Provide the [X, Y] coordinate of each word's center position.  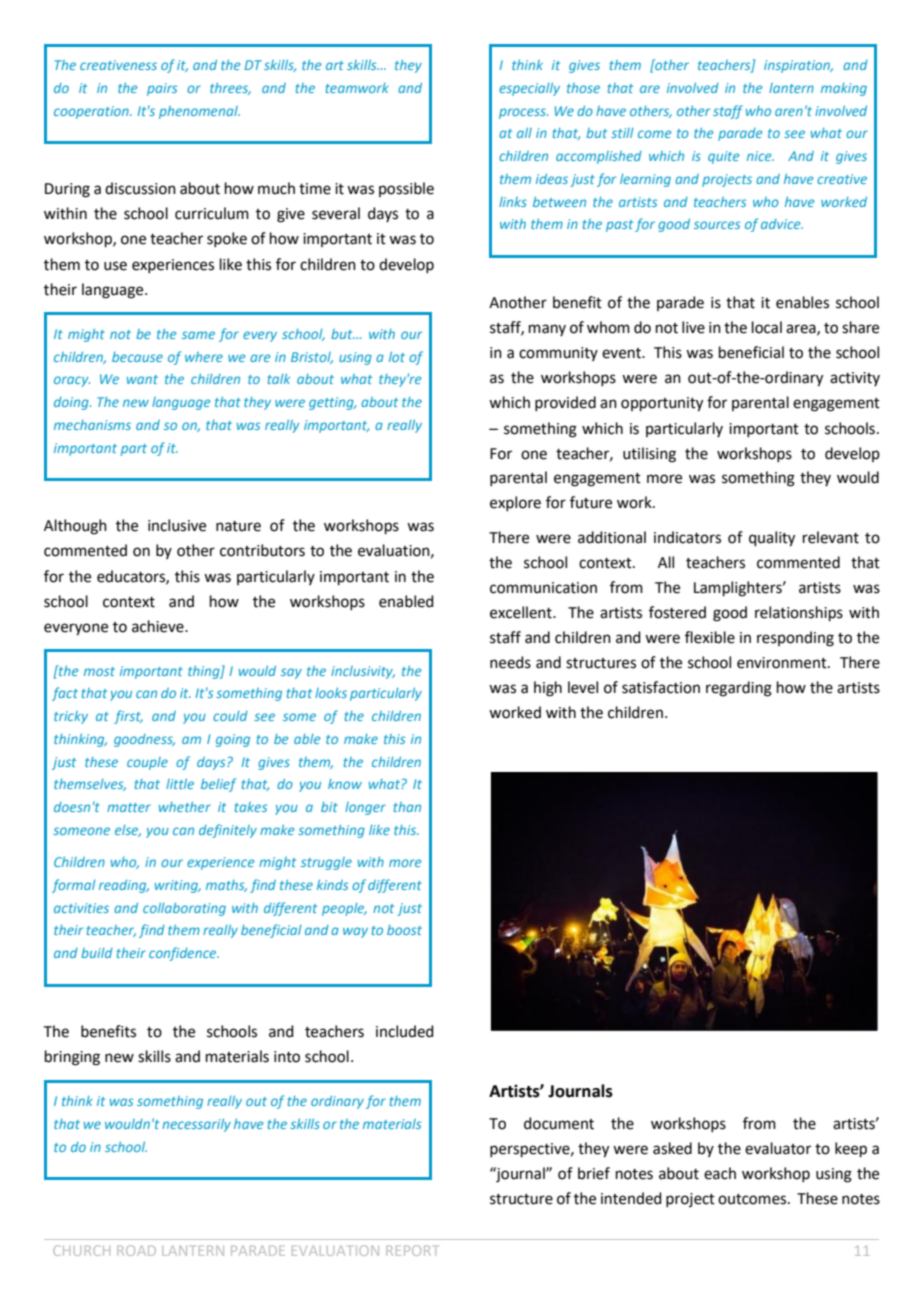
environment [783, 663]
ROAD [136, 1250]
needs [510, 662]
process [523, 113]
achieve [159, 626]
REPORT [411, 1250]
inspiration [798, 66]
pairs [162, 89]
